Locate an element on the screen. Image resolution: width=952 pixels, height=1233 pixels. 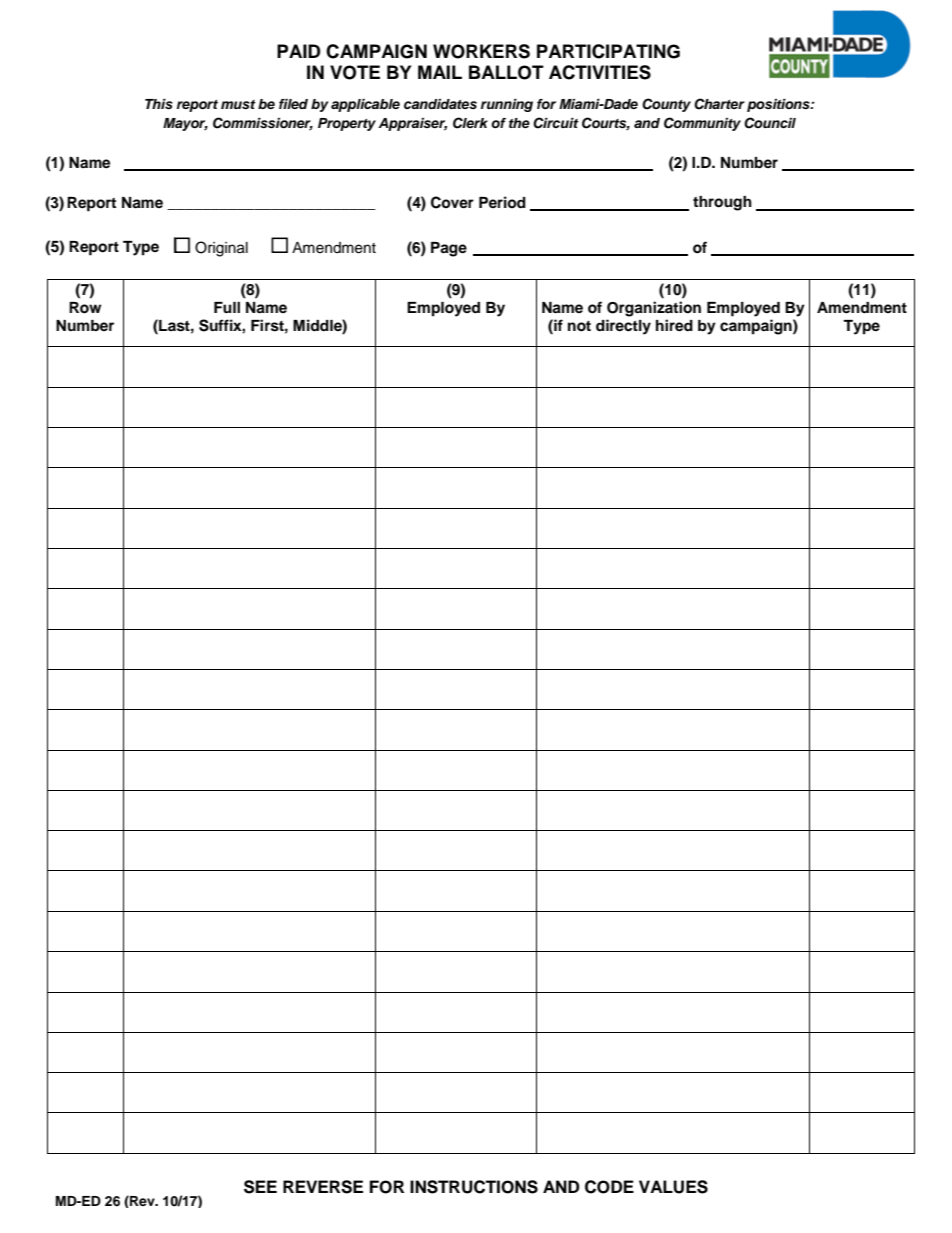
SEE is located at coordinates (260, 1187).
